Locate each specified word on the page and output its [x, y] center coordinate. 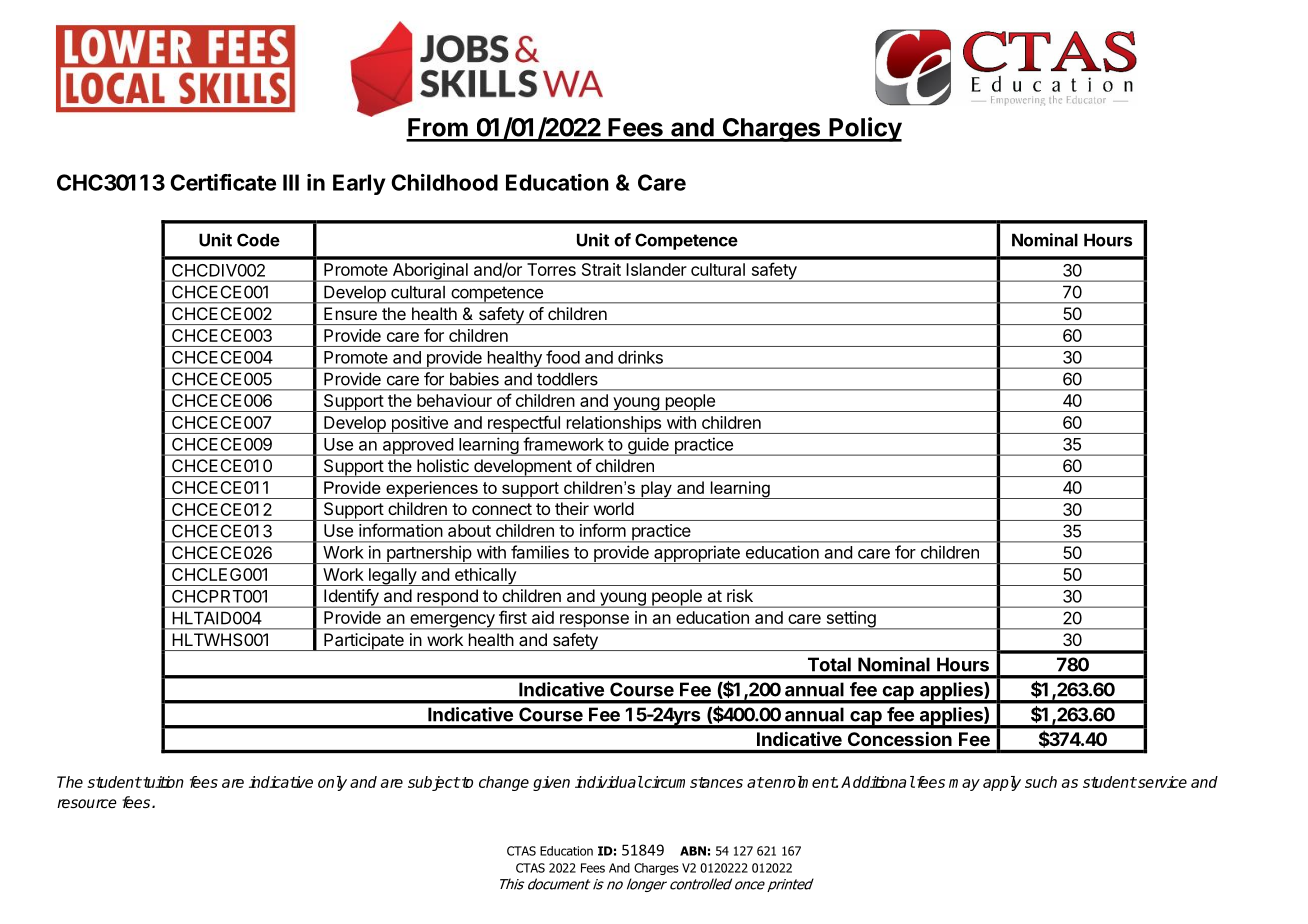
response [594, 622]
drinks [640, 357]
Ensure [350, 313]
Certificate [223, 182]
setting [851, 620]
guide [648, 446]
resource [87, 803]
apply [1002, 783]
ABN [693, 851]
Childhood [444, 182]
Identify [351, 598]
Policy [864, 129]
